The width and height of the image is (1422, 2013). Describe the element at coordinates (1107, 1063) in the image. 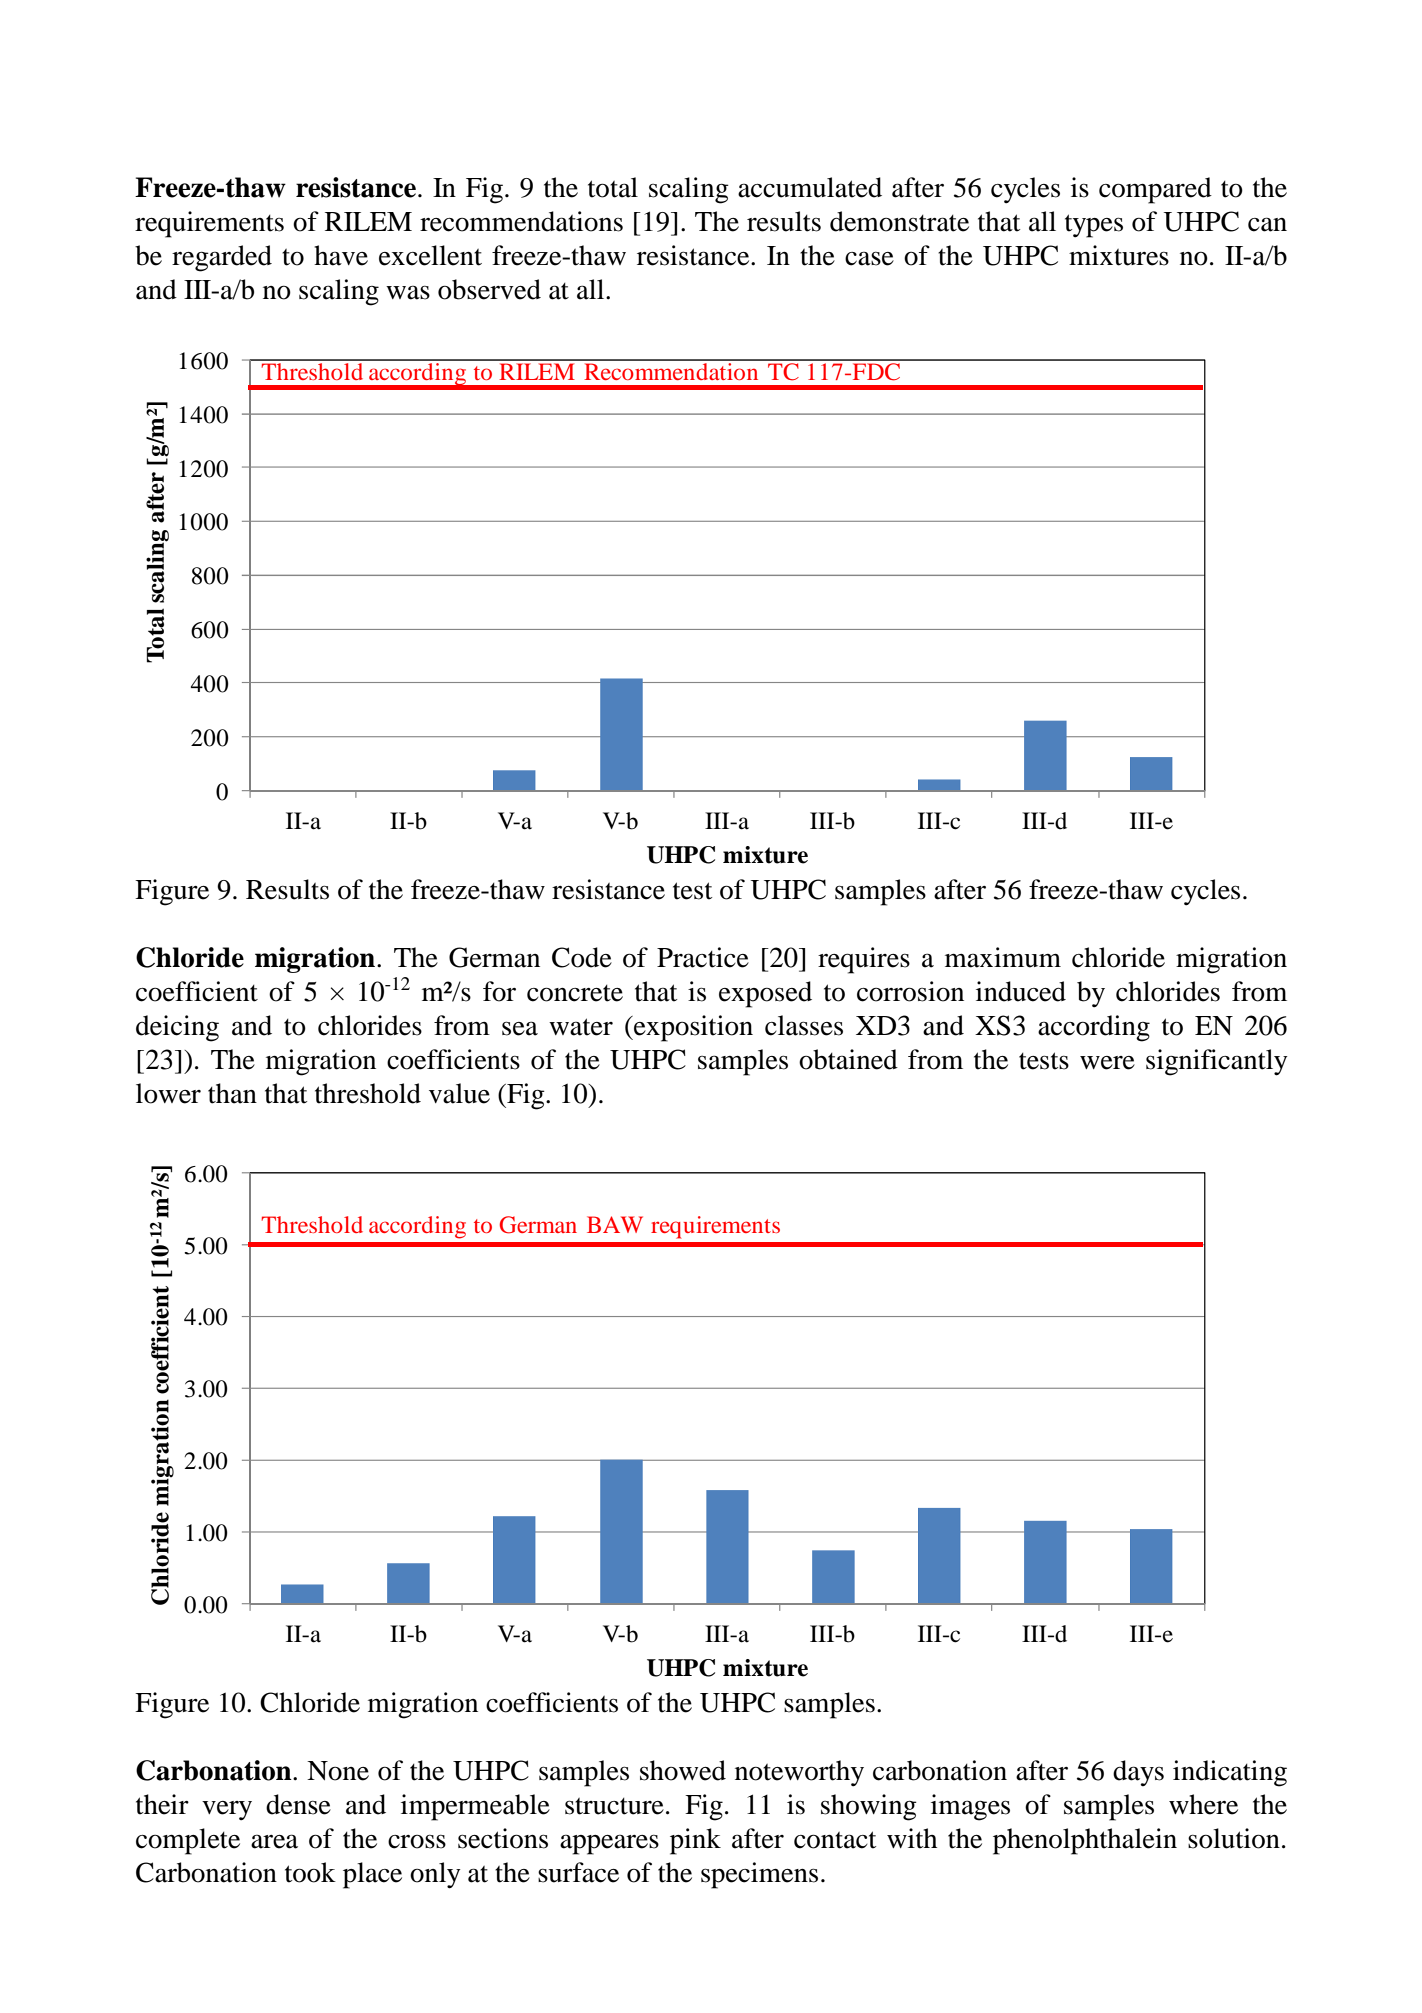

I see `were` at that location.
